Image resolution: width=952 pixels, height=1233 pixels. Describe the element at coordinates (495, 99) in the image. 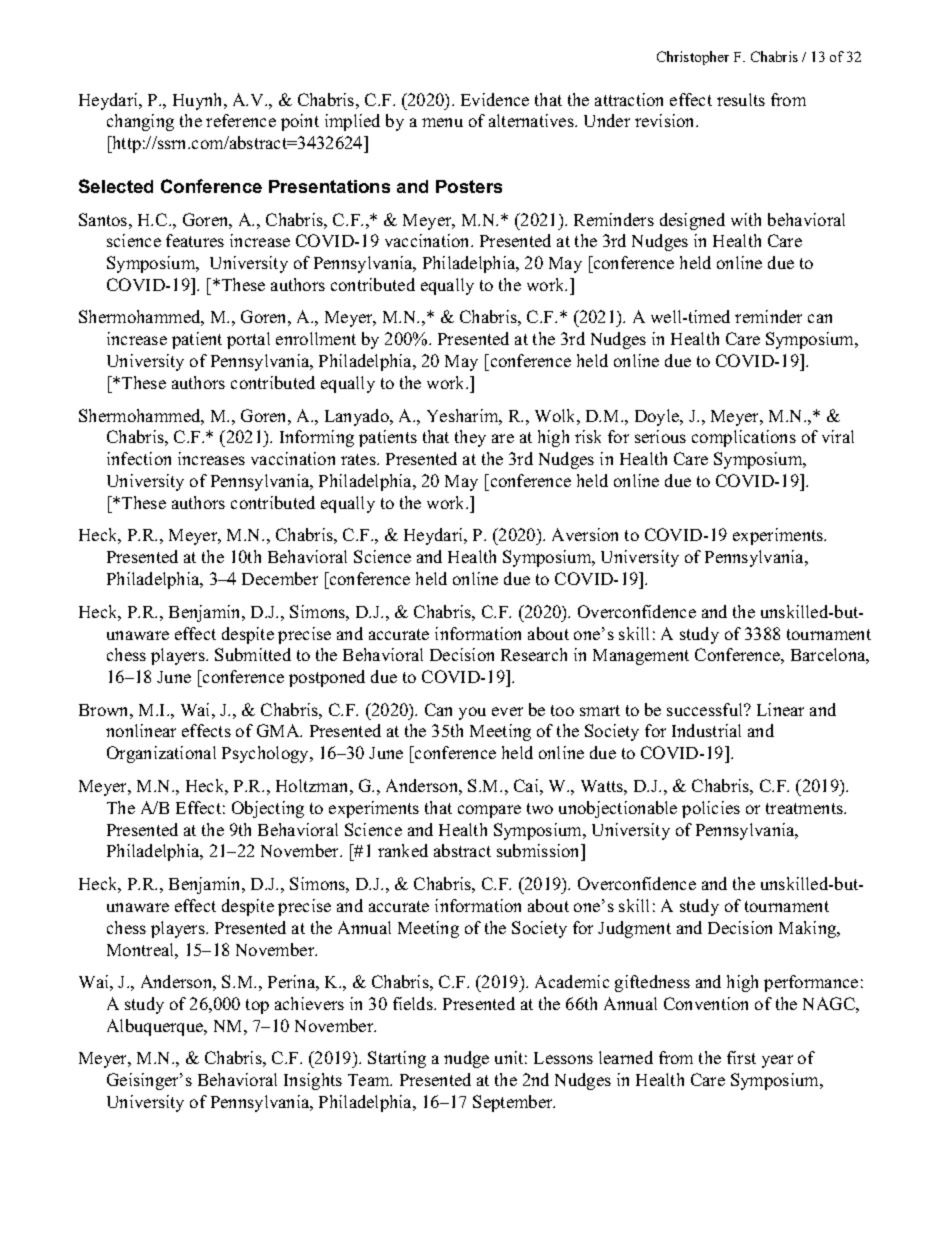

I see `Evidence` at that location.
